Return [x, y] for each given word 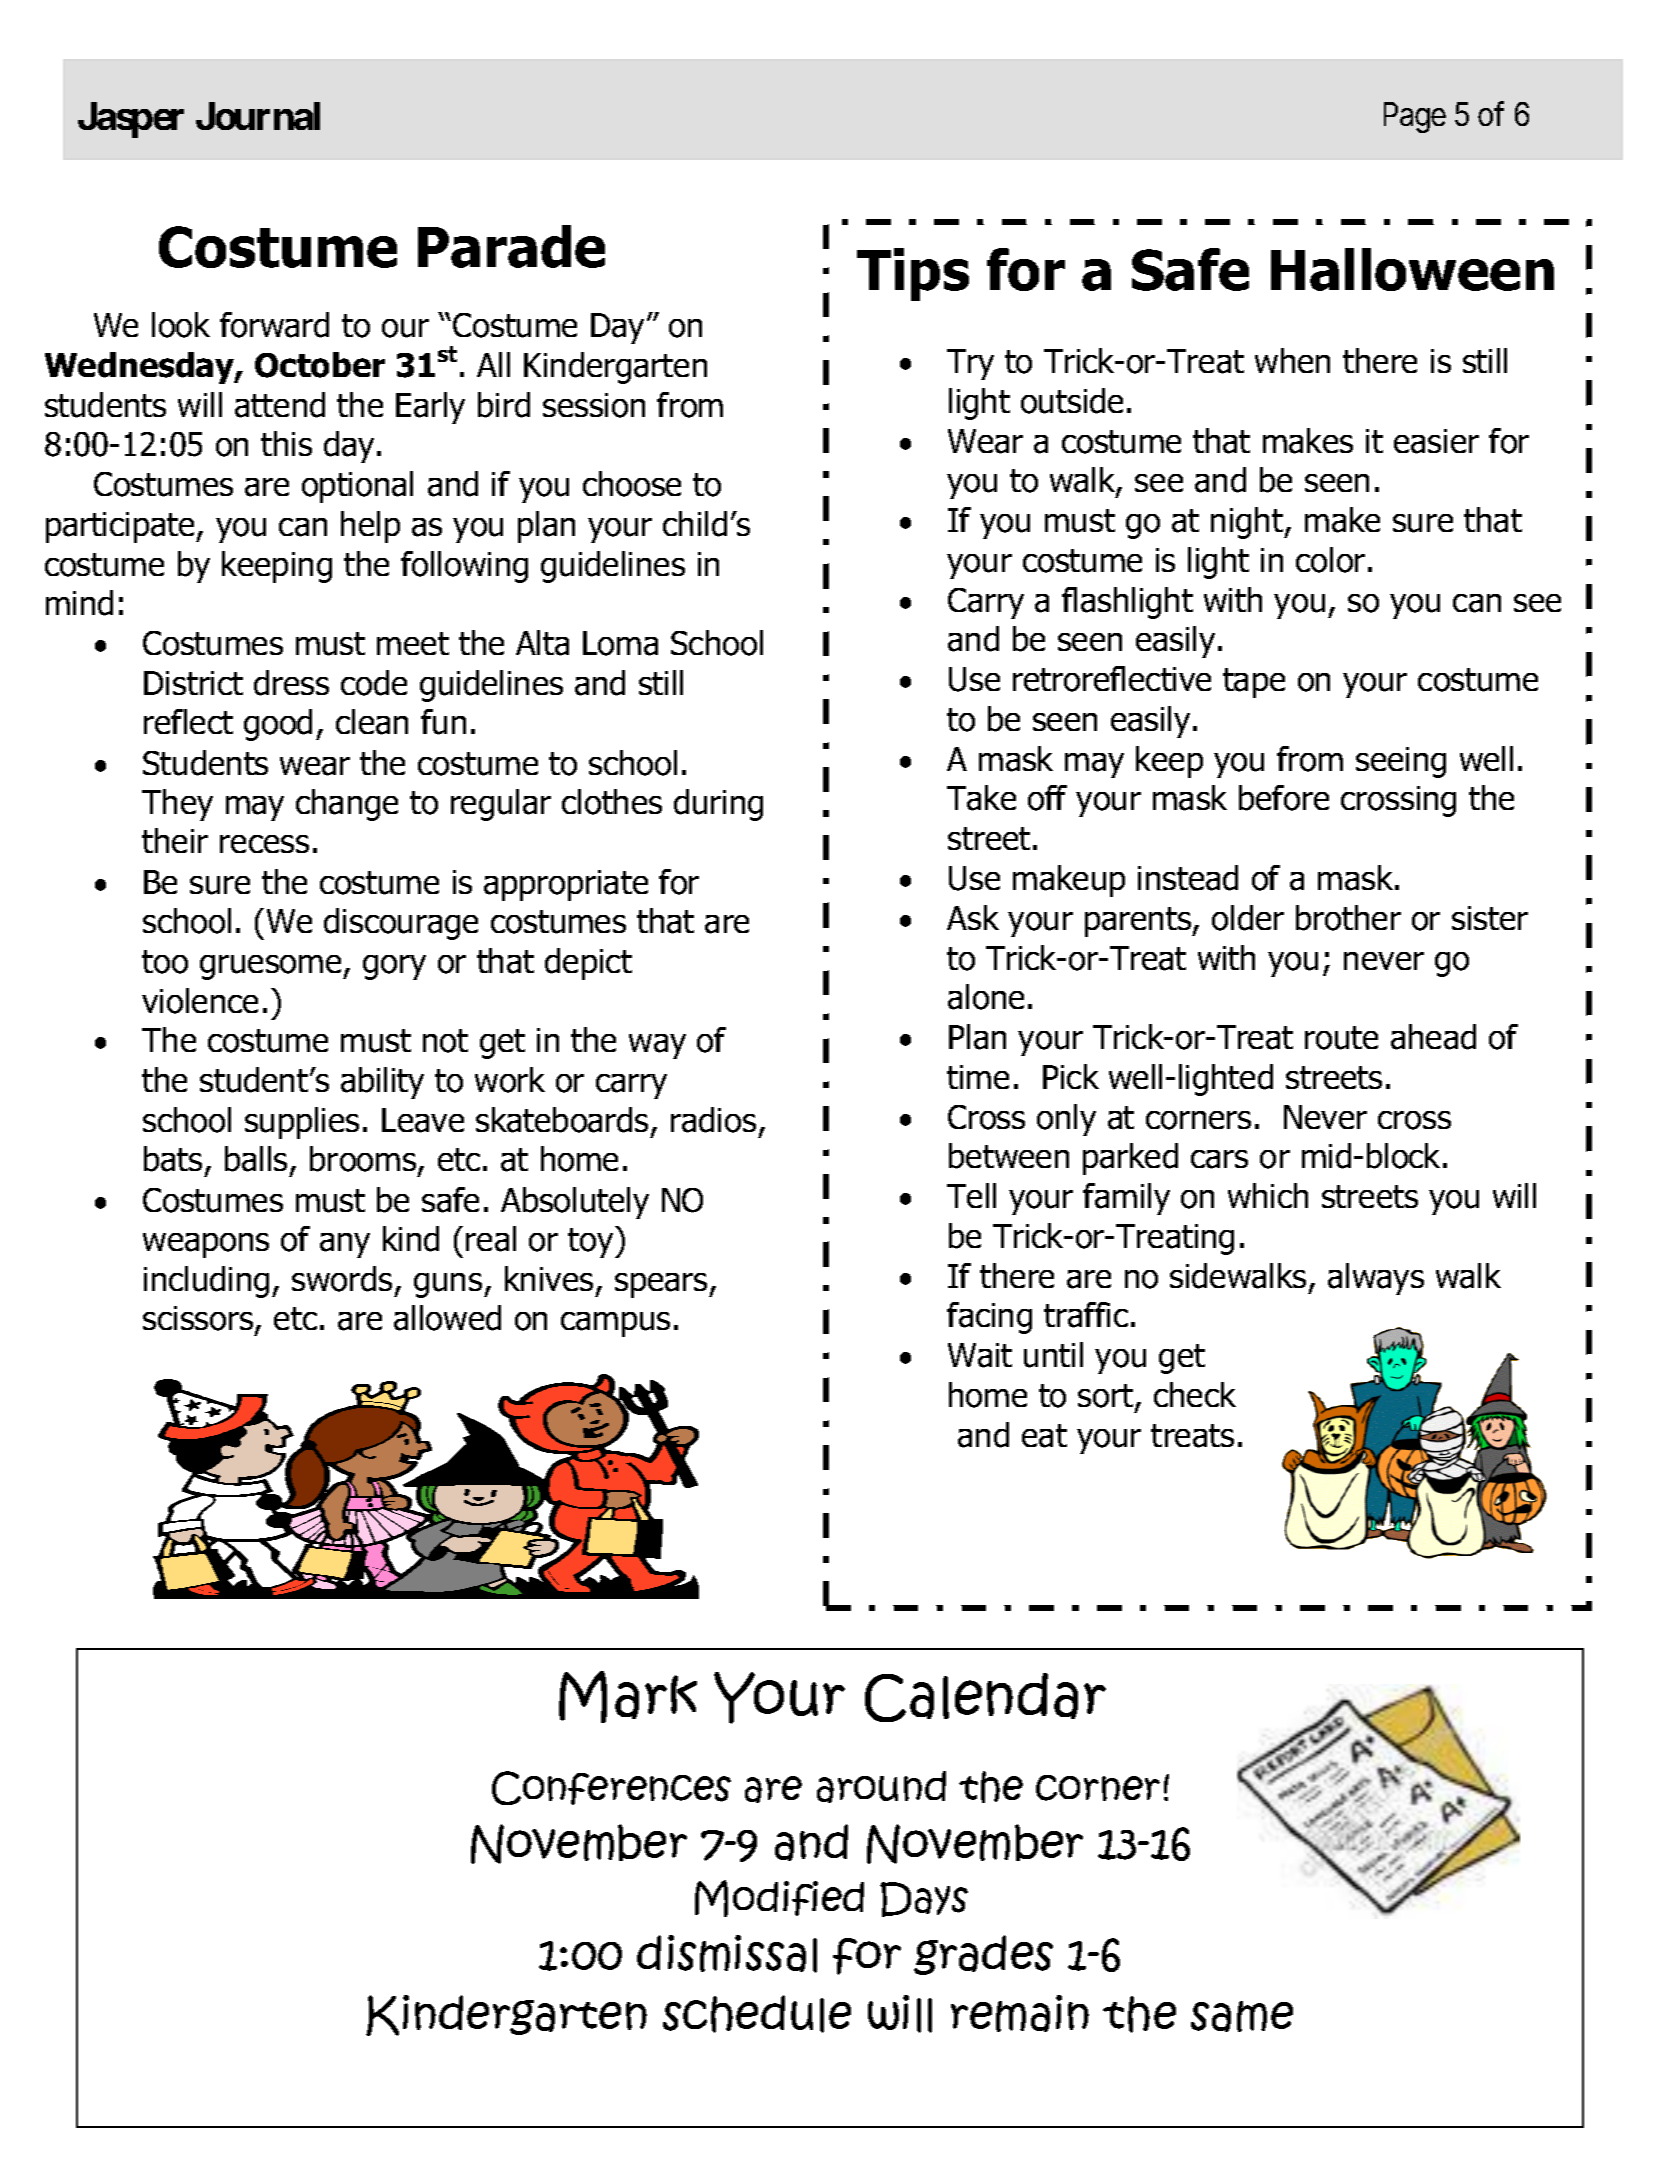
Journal [258, 116]
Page [1415, 118]
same [1242, 2016]
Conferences [611, 1788]
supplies [302, 1123]
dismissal [727, 1954]
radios [713, 1120]
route [1341, 1038]
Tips [913, 274]
